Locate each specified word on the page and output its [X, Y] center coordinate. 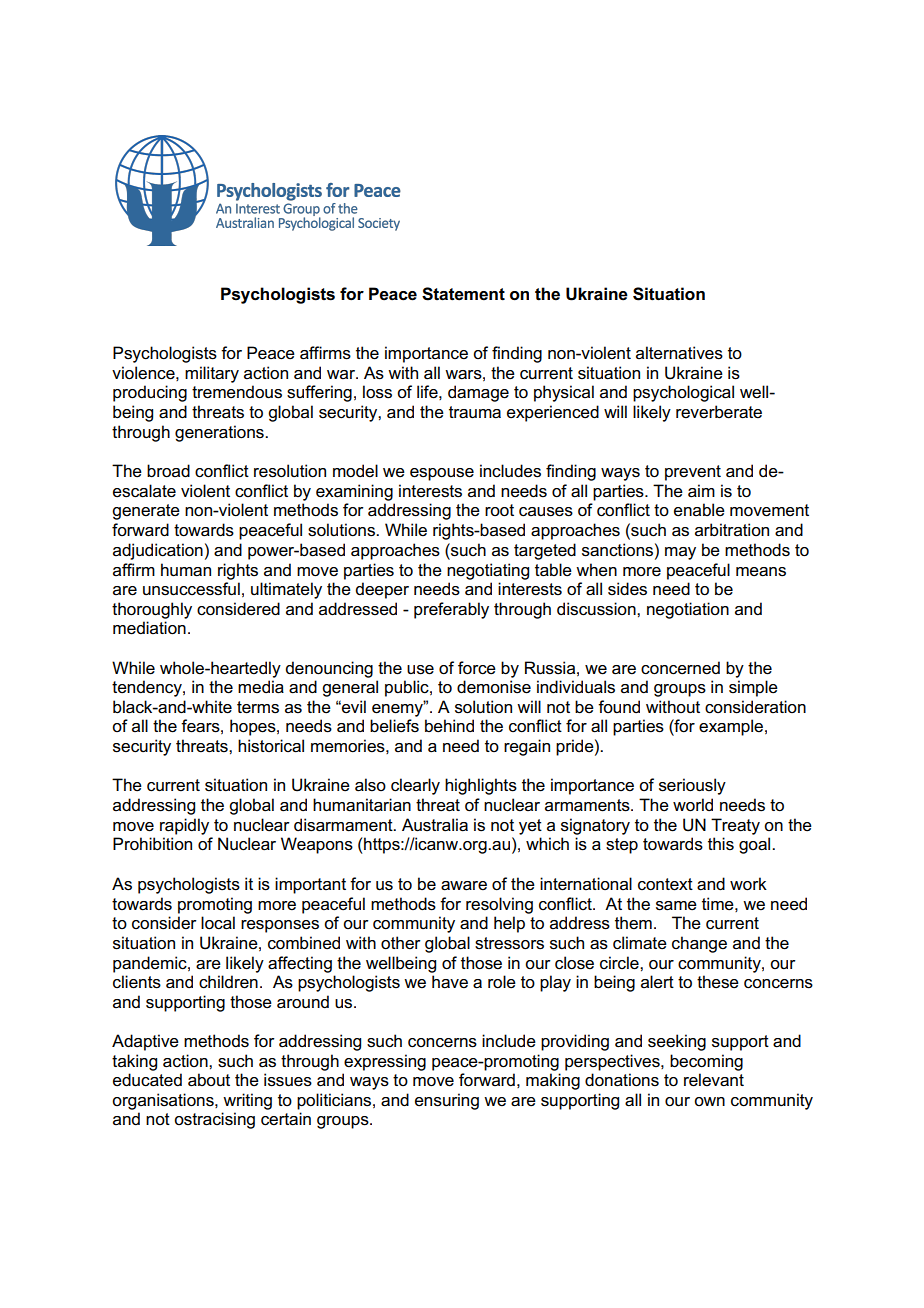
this [721, 844]
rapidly [184, 826]
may [680, 553]
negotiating [488, 571]
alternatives [679, 353]
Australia [435, 825]
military [212, 374]
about [209, 1080]
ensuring [447, 1101]
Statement [463, 294]
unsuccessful [191, 589]
